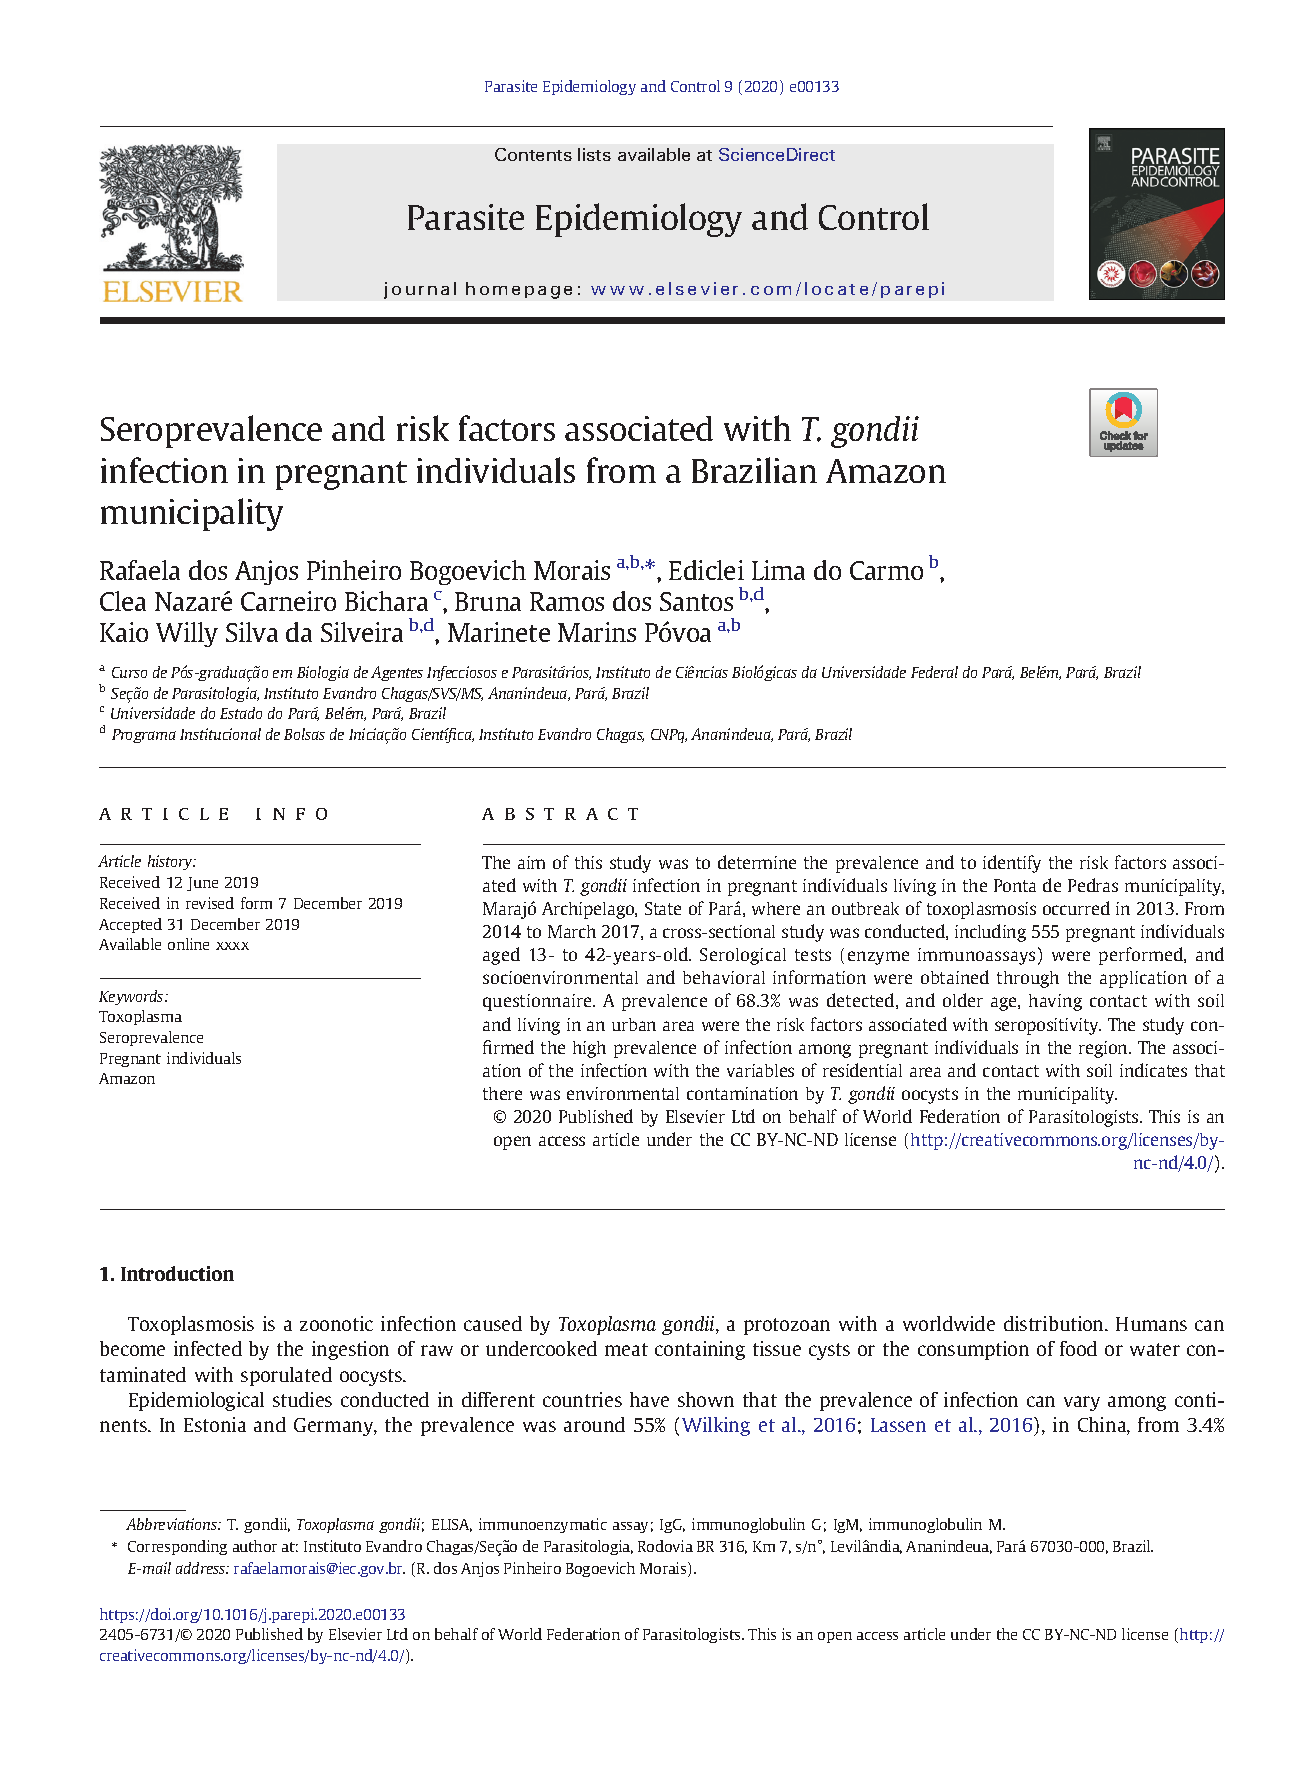  Describe the element at coordinates (202, 884) in the page. I see `June` at that location.
